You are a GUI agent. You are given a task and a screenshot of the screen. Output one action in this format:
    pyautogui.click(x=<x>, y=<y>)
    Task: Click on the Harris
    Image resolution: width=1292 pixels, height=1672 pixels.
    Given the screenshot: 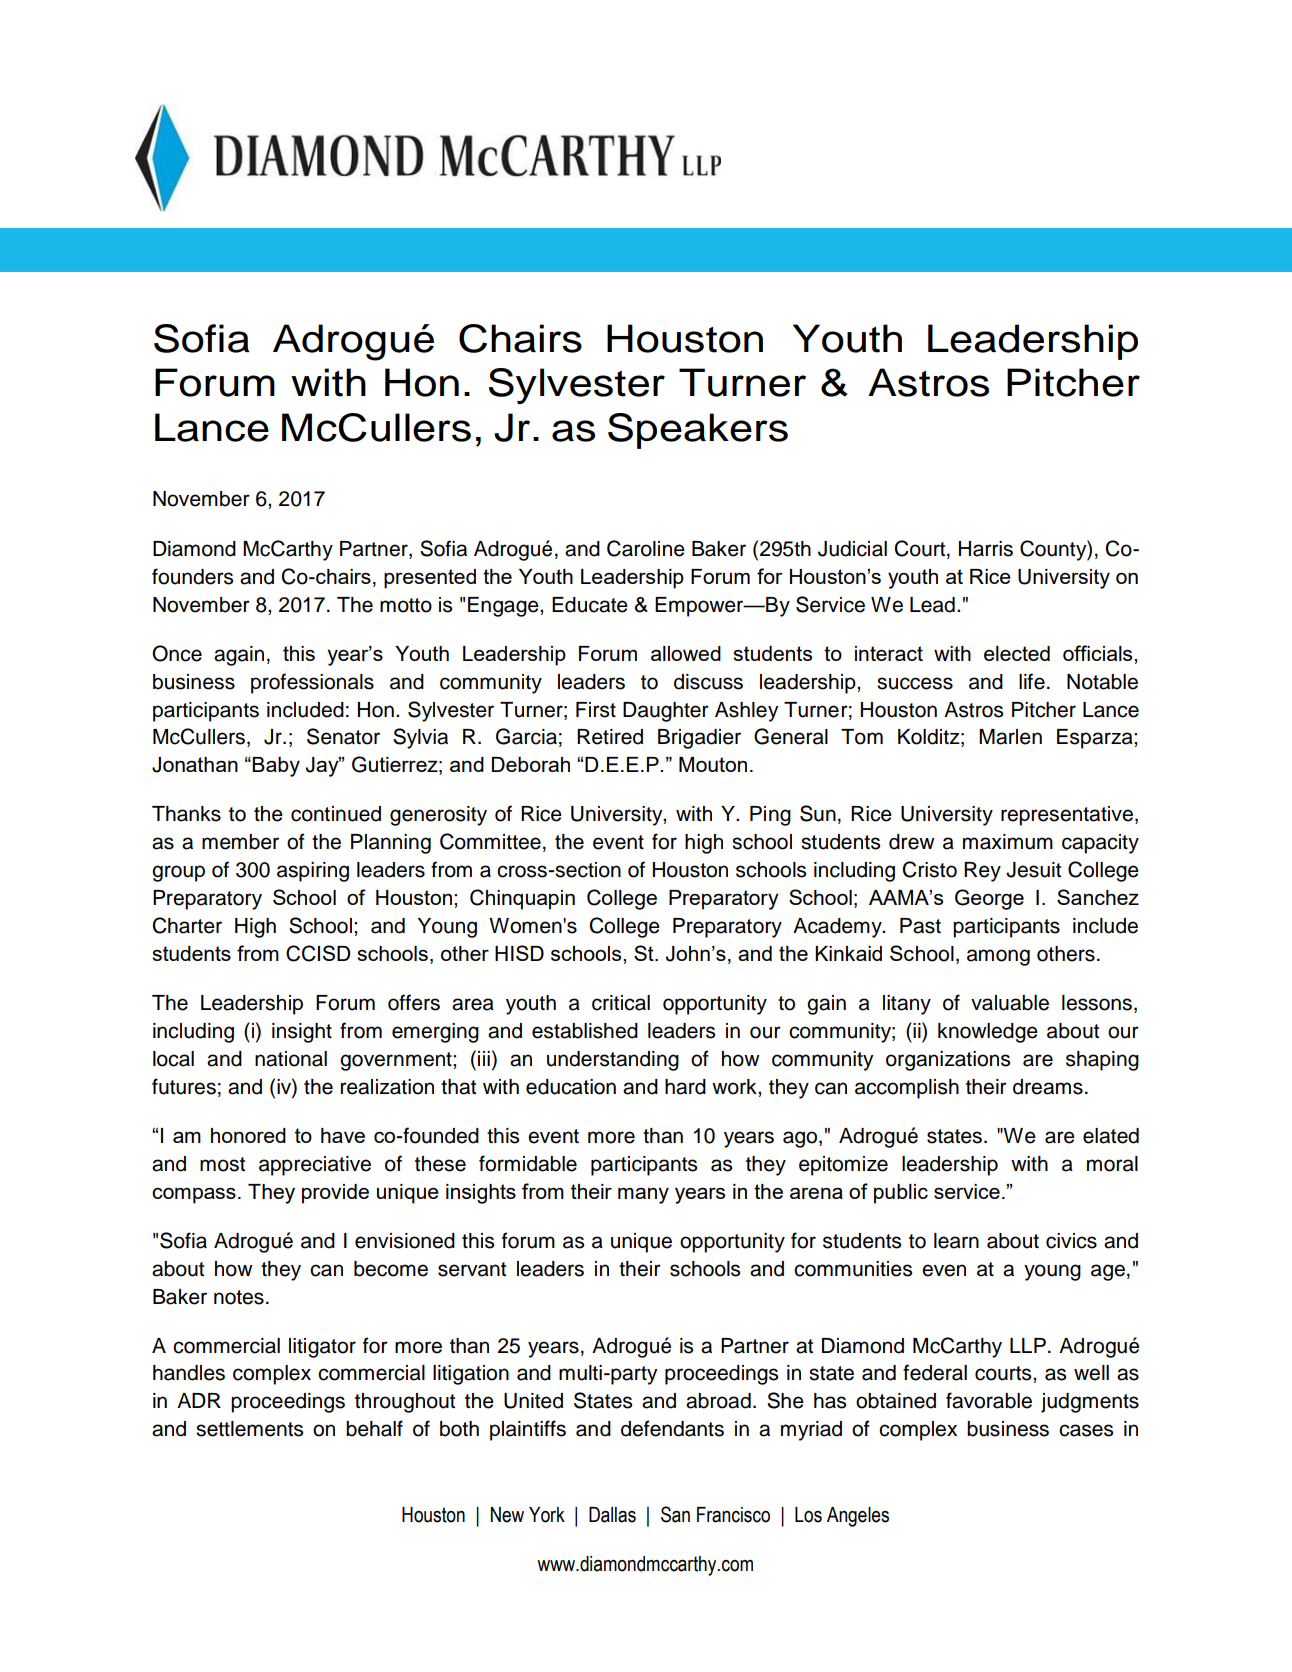 What is the action you would take?
    pyautogui.click(x=986, y=549)
